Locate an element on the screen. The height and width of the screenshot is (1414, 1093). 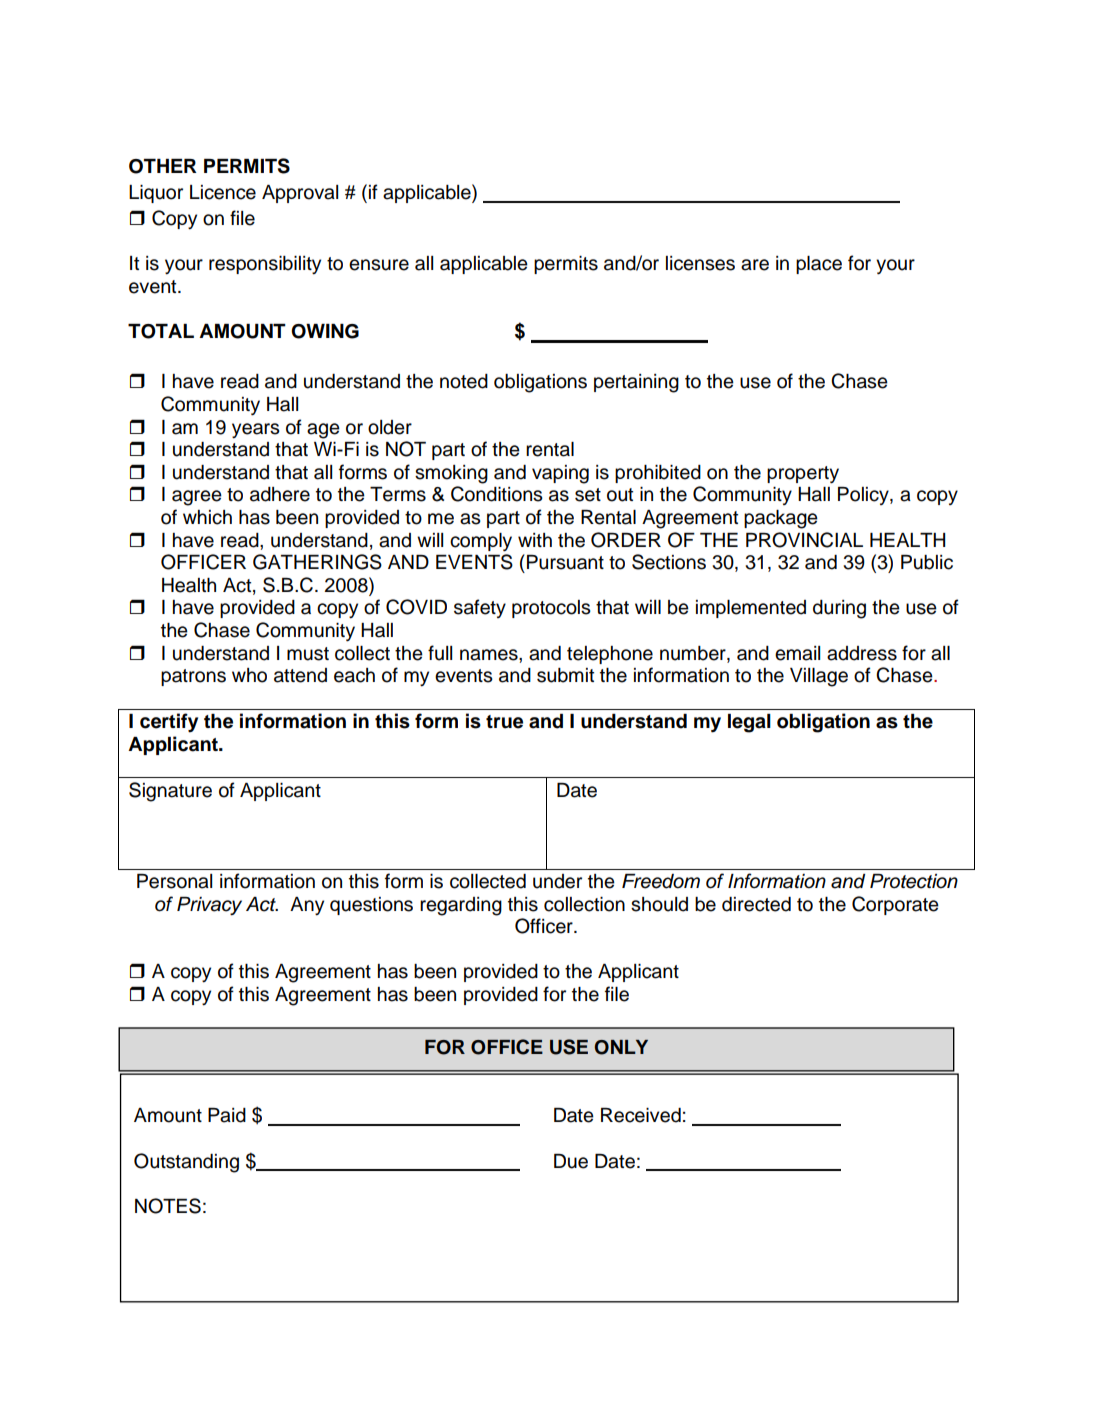
Due is located at coordinates (571, 1161).
